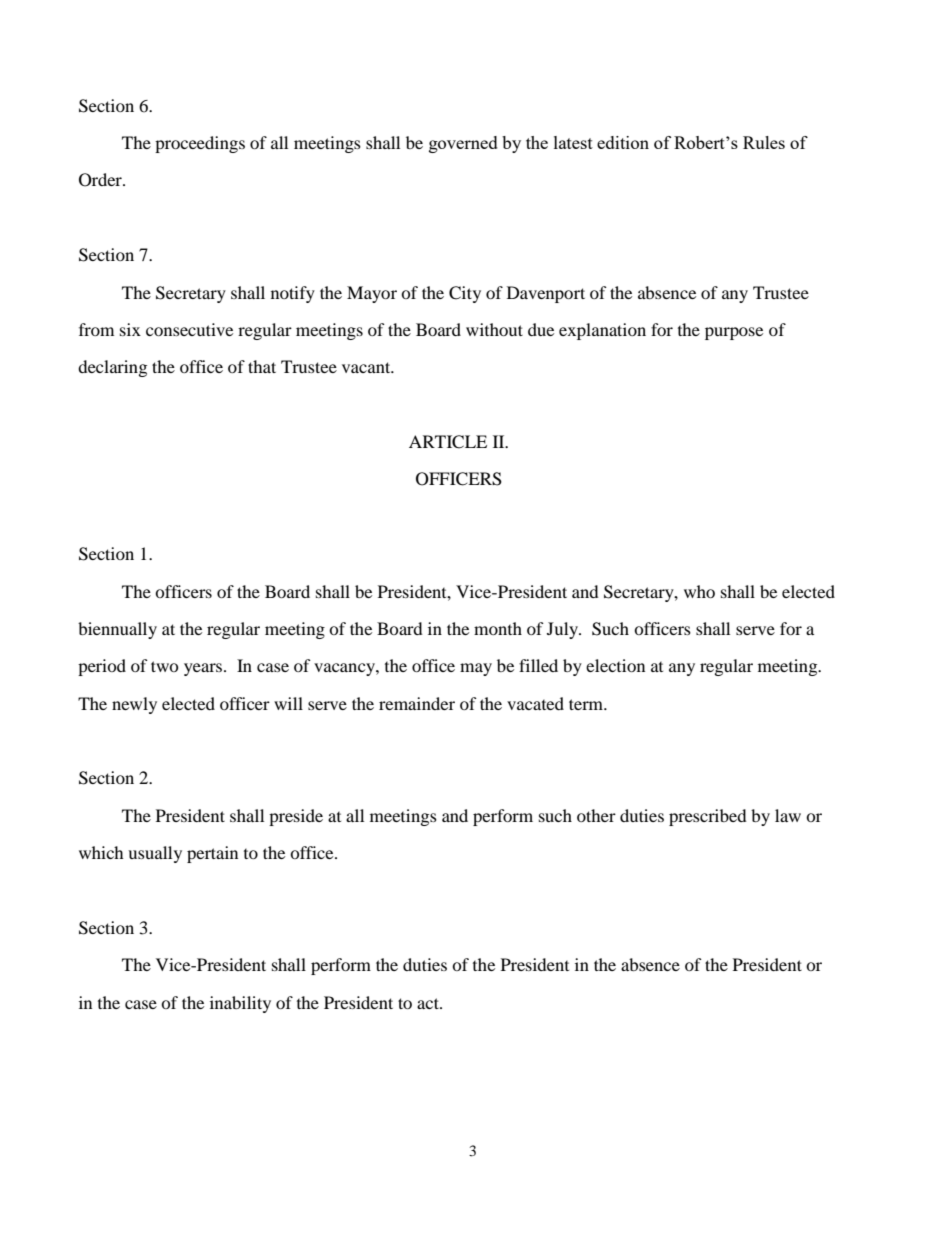  Describe the element at coordinates (240, 1004) in the page. I see `inability` at that location.
